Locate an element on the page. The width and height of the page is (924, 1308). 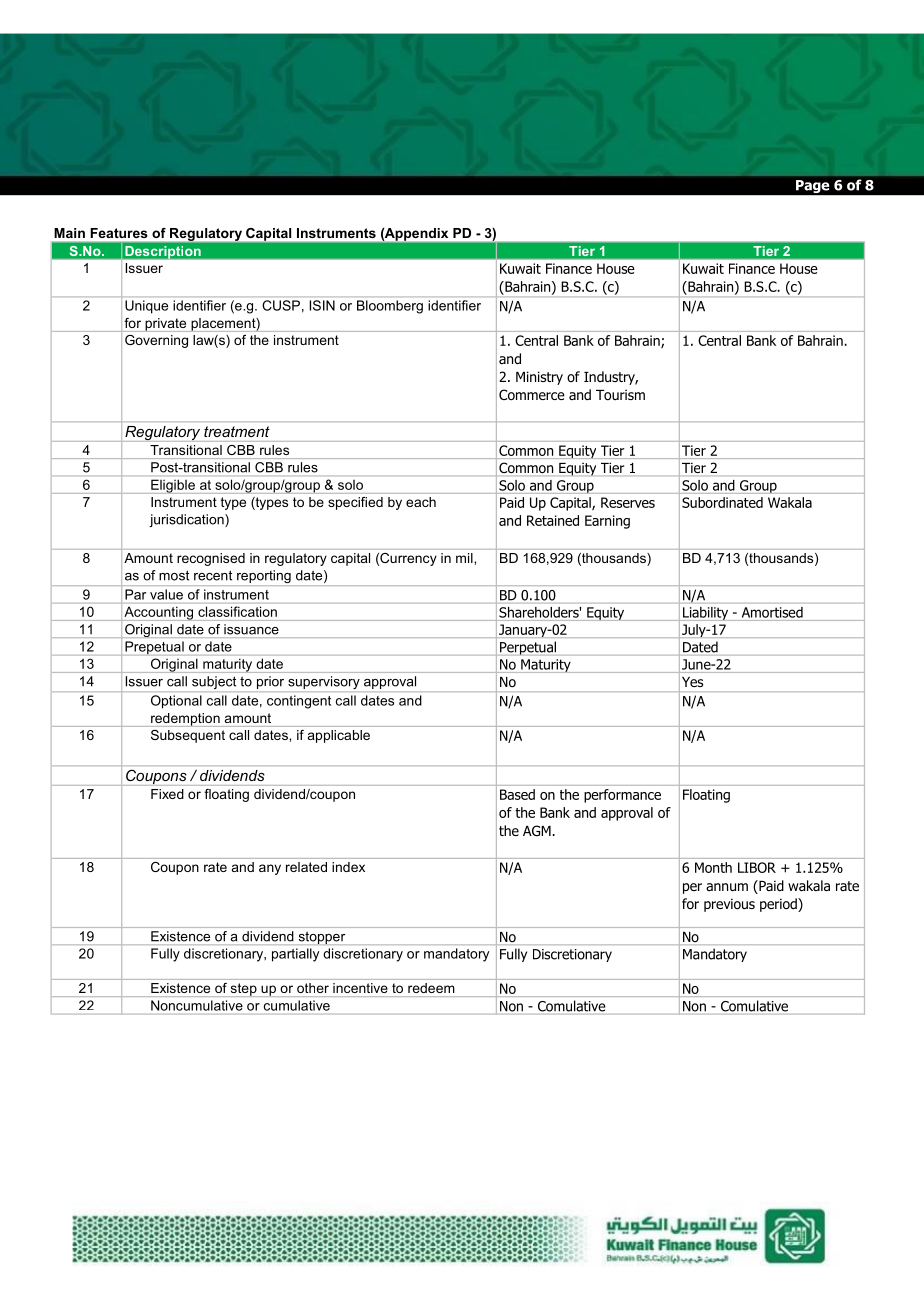
treatment is located at coordinates (237, 431).
